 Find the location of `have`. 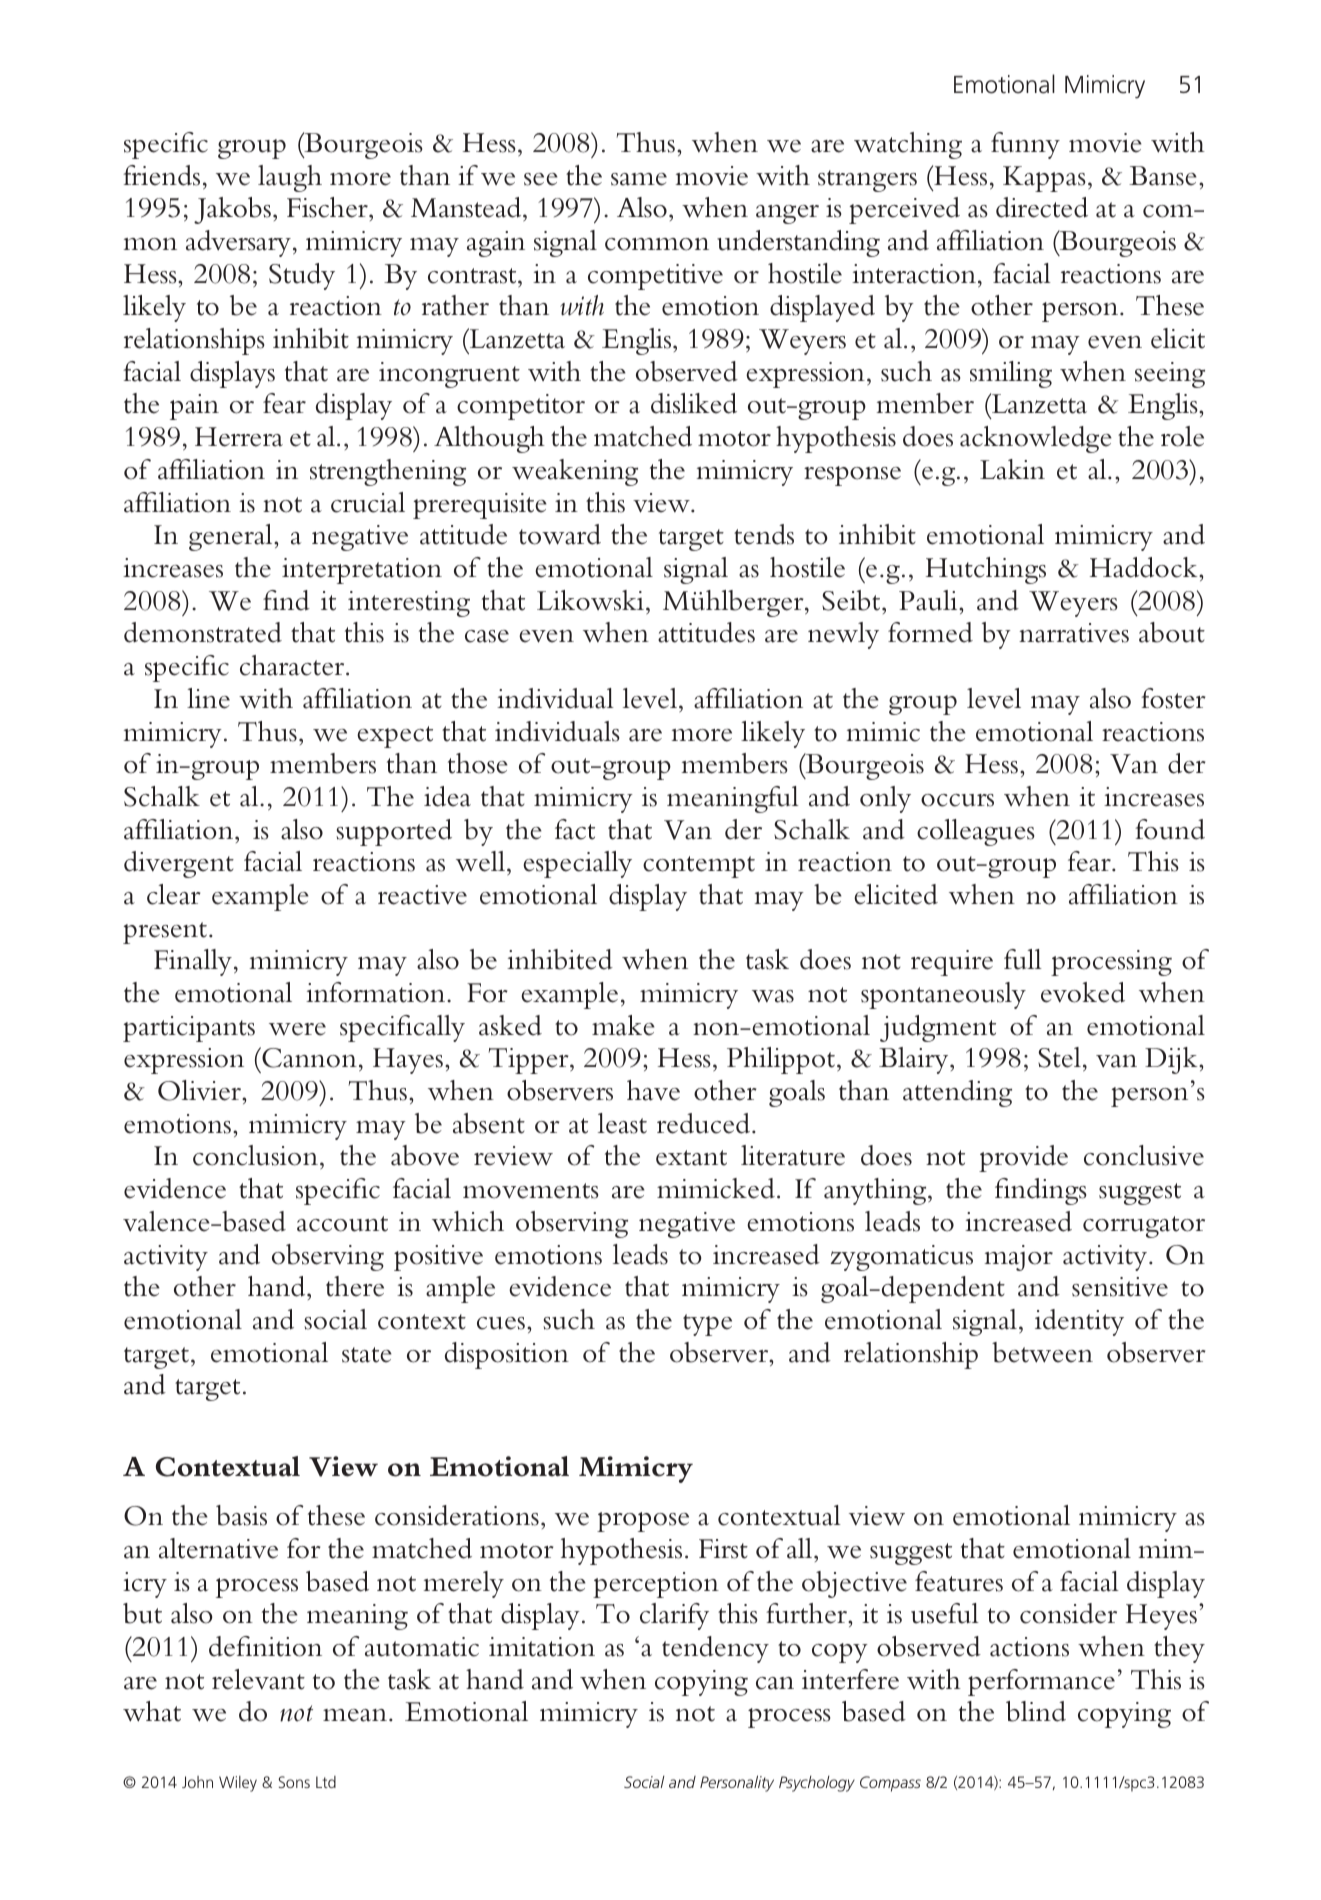

have is located at coordinates (653, 1090).
